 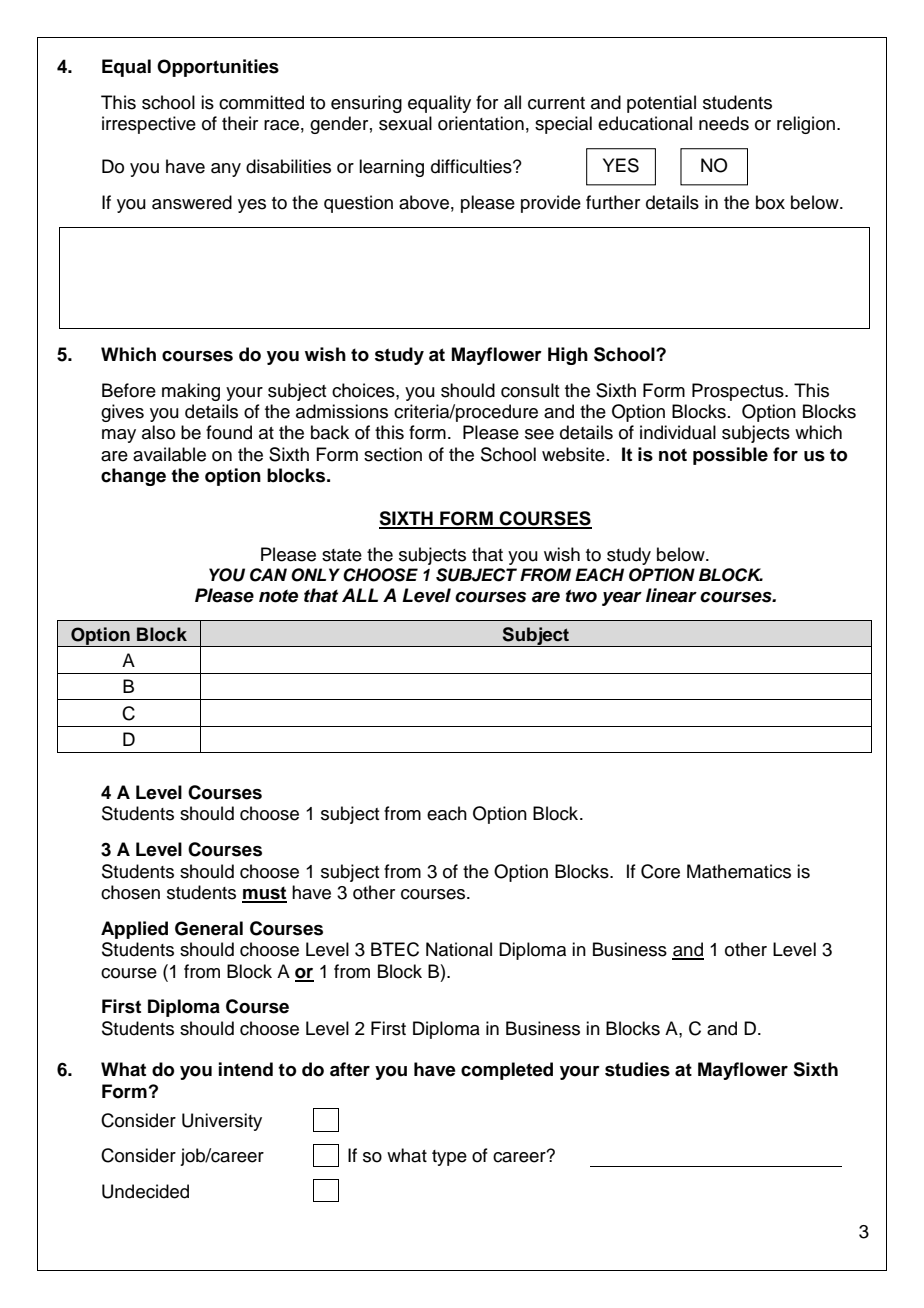 What do you see at coordinates (264, 894) in the screenshot?
I see `must` at bounding box center [264, 894].
